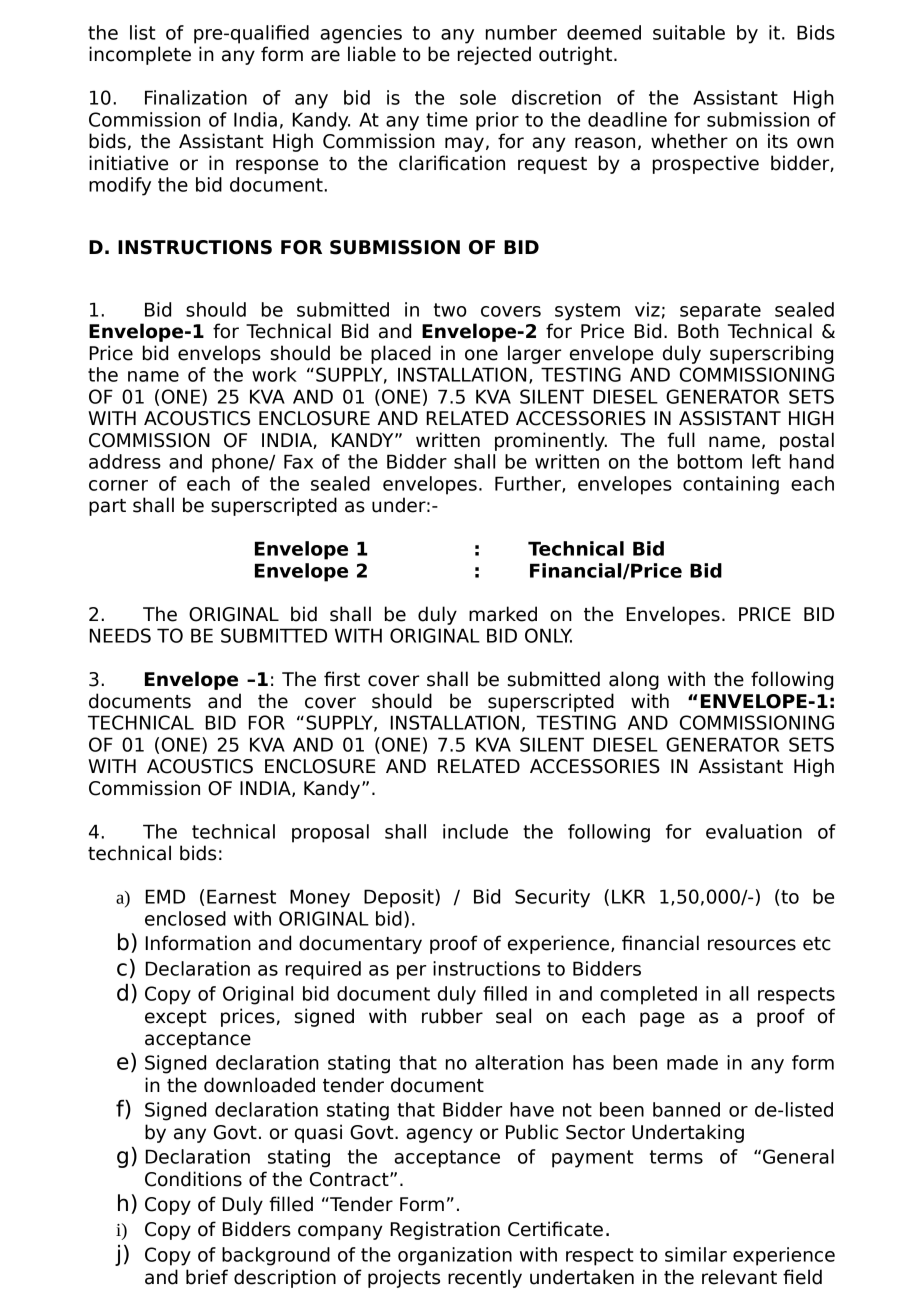 This screenshot has width=924, height=1308. Describe the element at coordinates (696, 1254) in the screenshot. I see `similar` at that location.
